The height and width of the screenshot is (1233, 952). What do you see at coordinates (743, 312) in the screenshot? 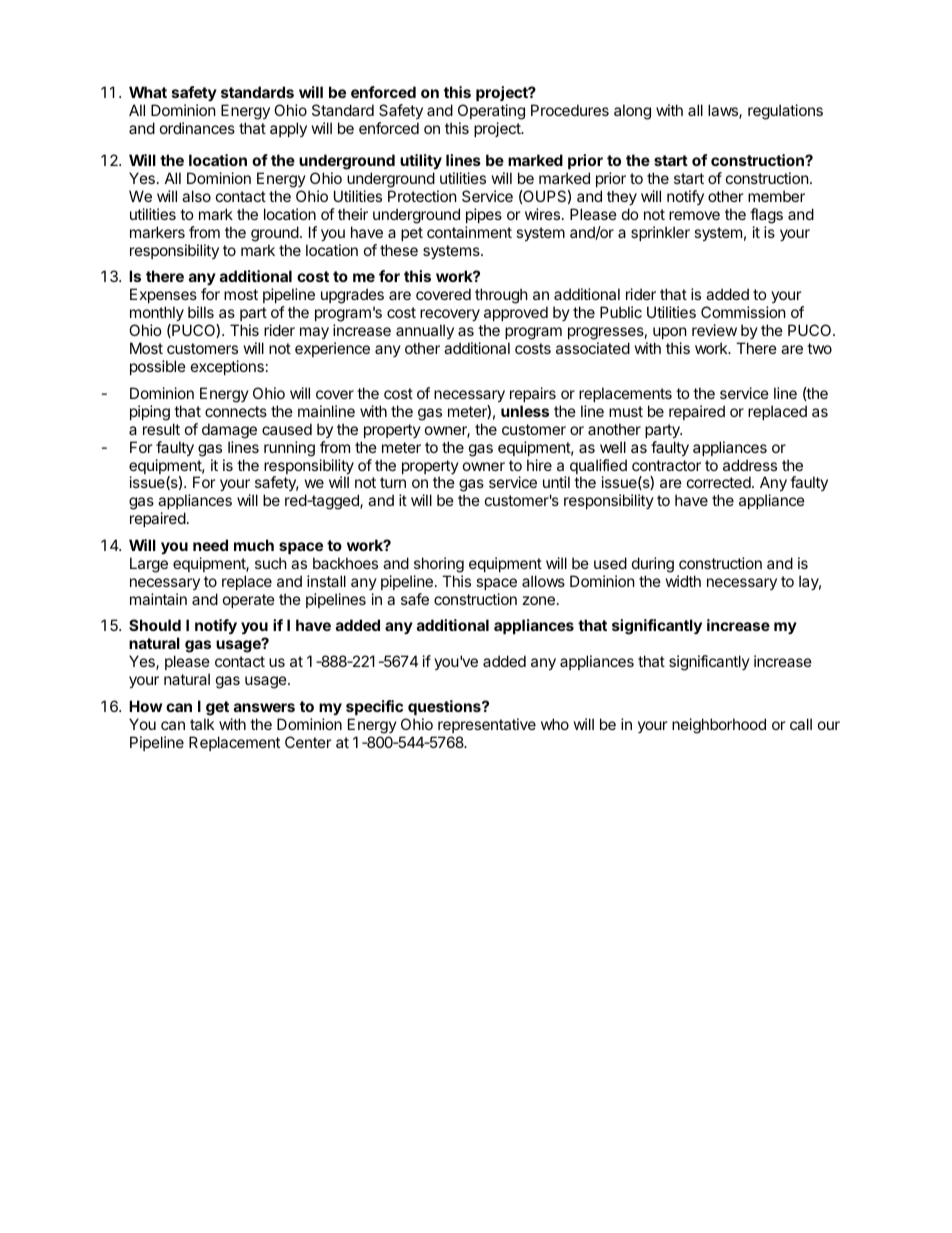
I see `Commission` at bounding box center [743, 312].
